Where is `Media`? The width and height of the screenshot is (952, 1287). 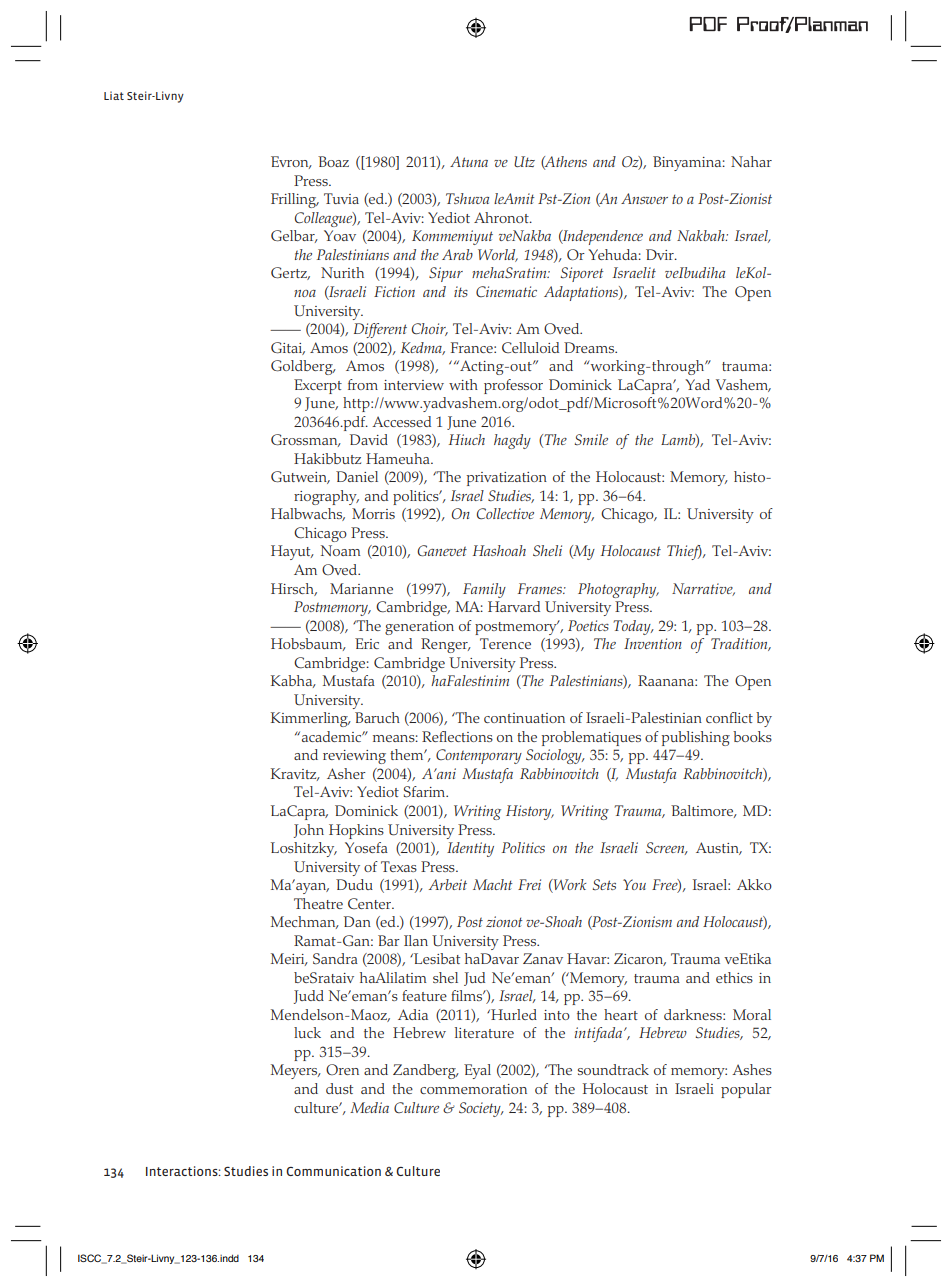
Media is located at coordinates (369, 1107).
